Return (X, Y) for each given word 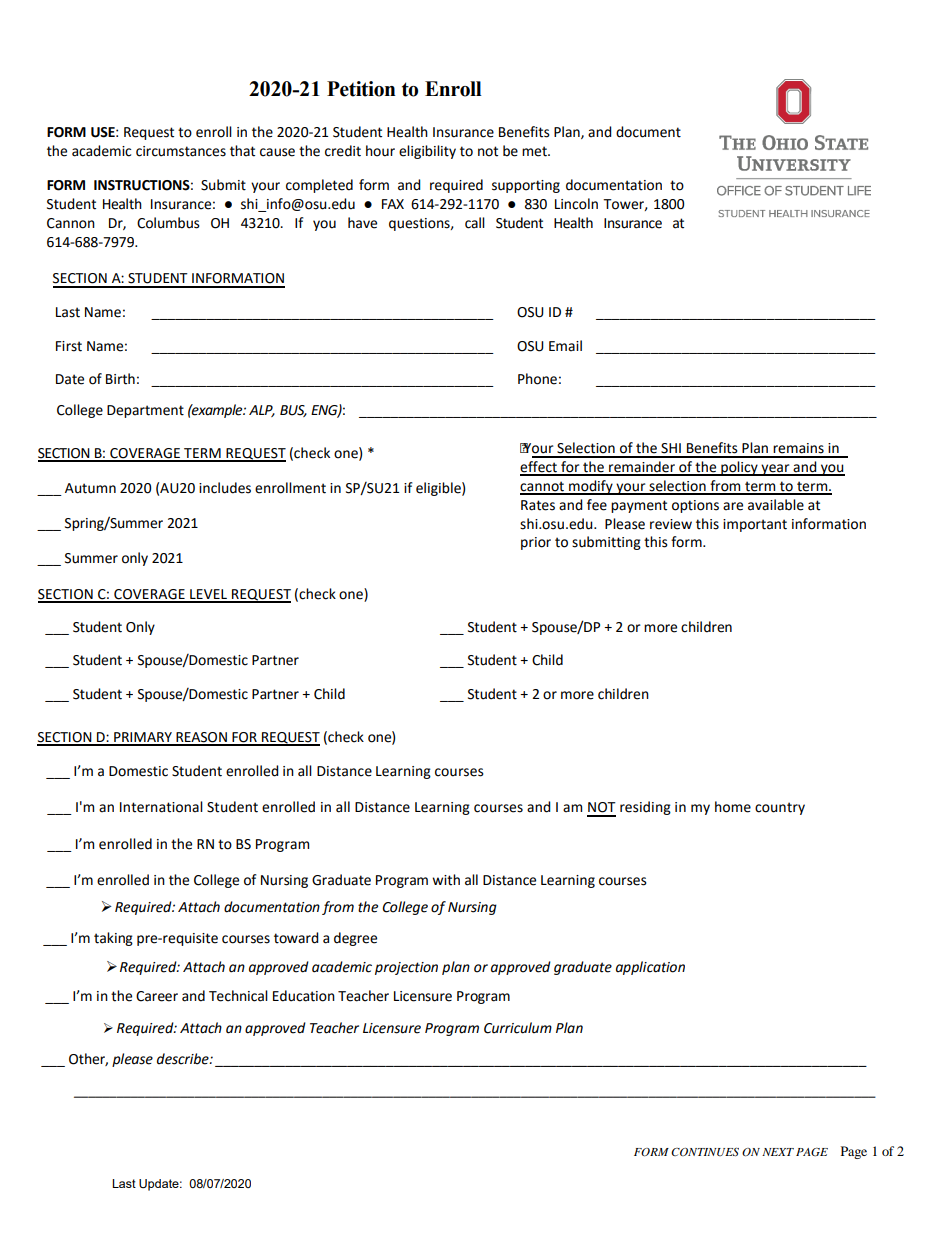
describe (184, 1059)
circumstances (181, 151)
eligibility (427, 152)
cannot (543, 487)
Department (145, 411)
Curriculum (518, 1028)
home (733, 807)
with (446, 880)
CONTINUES (705, 1151)
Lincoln (576, 204)
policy (739, 468)
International (161, 807)
